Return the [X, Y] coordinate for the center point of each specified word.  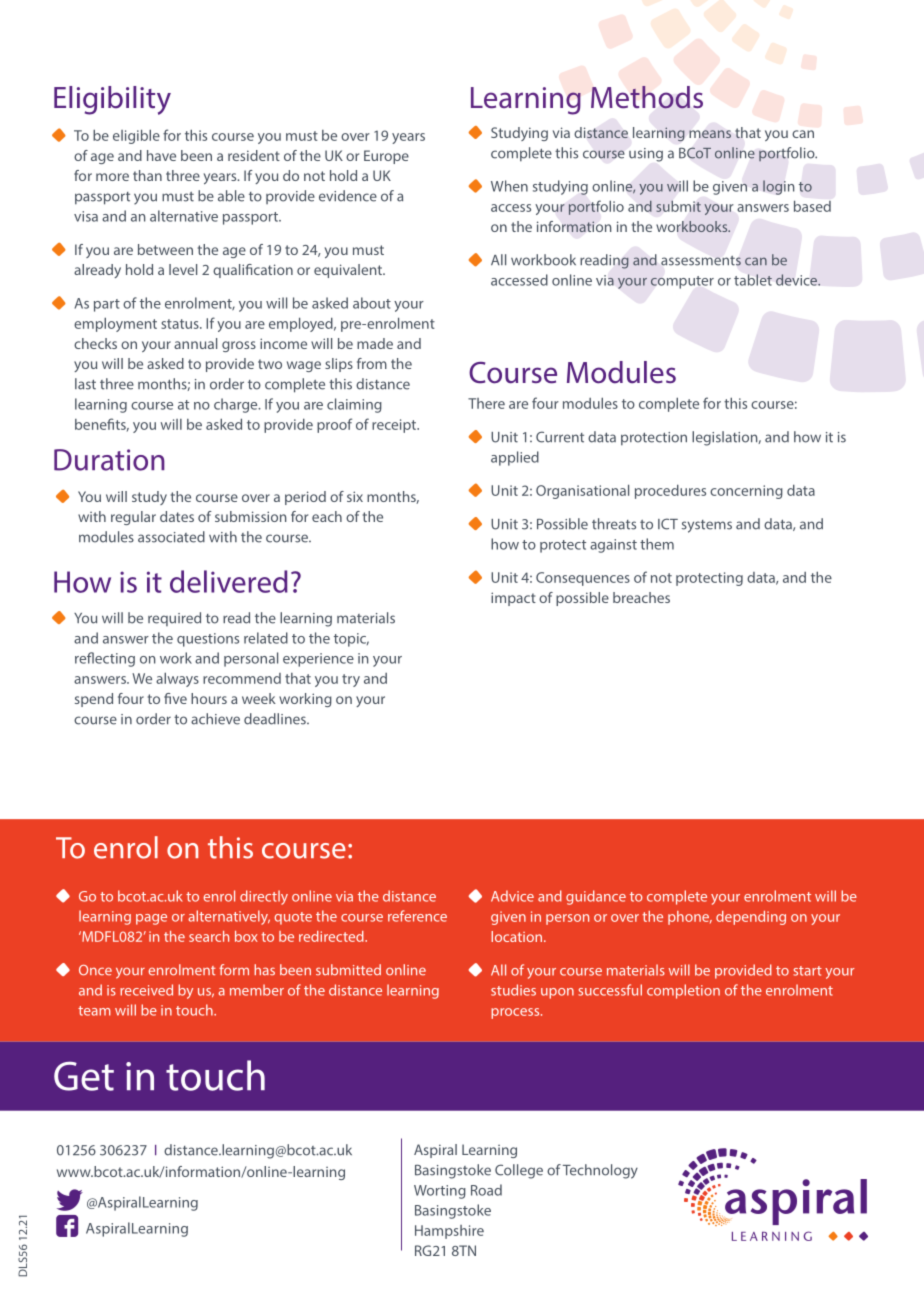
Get [84, 1076]
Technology [600, 1171]
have [161, 155]
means [710, 134]
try [351, 680]
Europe [386, 157]
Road [486, 1190]
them [657, 544]
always [177, 679]
